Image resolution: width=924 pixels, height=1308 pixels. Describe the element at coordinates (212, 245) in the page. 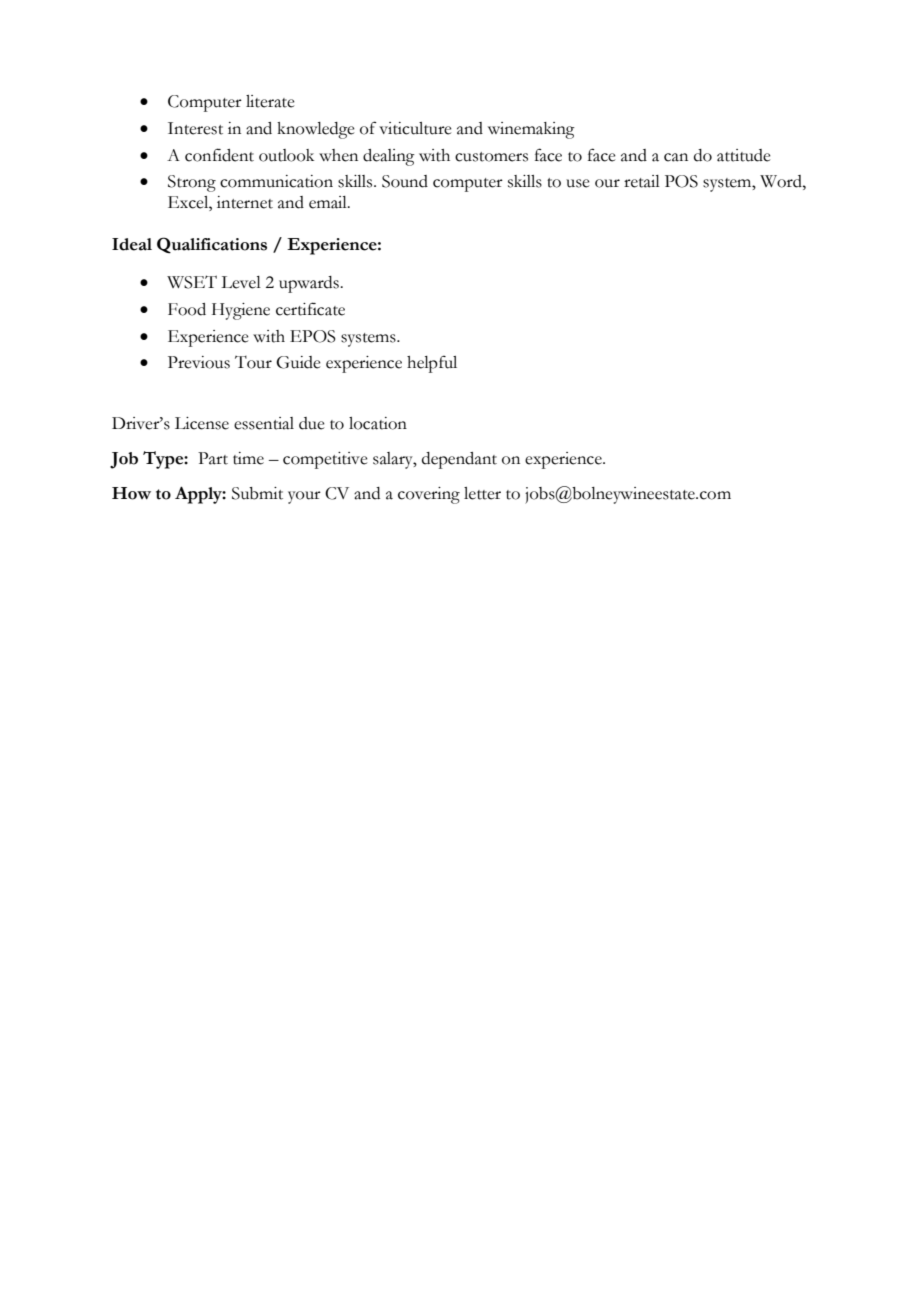

I see `Qualifications` at that location.
